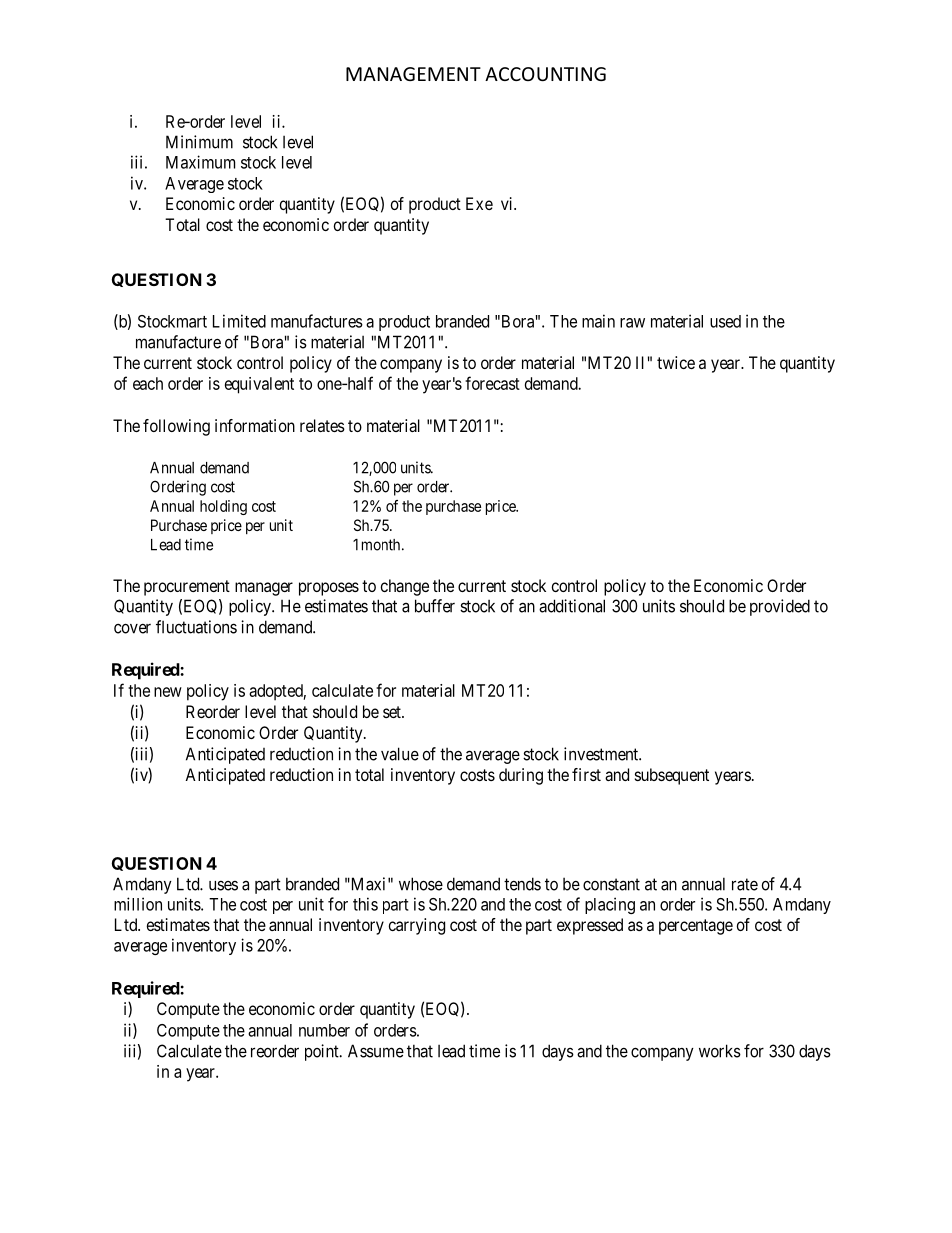 Image resolution: width=952 pixels, height=1233 pixels. I want to click on procurement, so click(187, 588).
